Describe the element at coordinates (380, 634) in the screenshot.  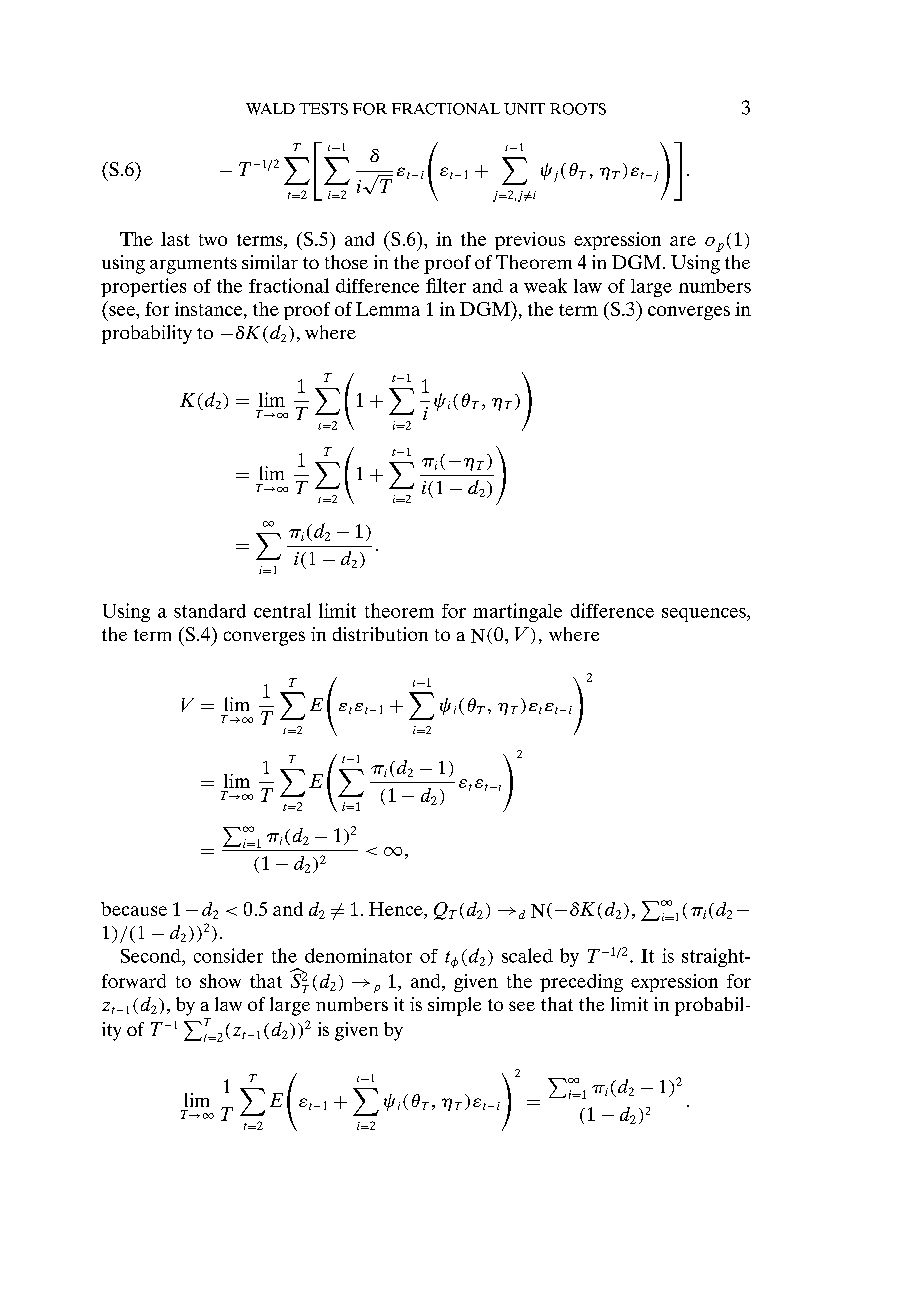
I see `distribution` at that location.
